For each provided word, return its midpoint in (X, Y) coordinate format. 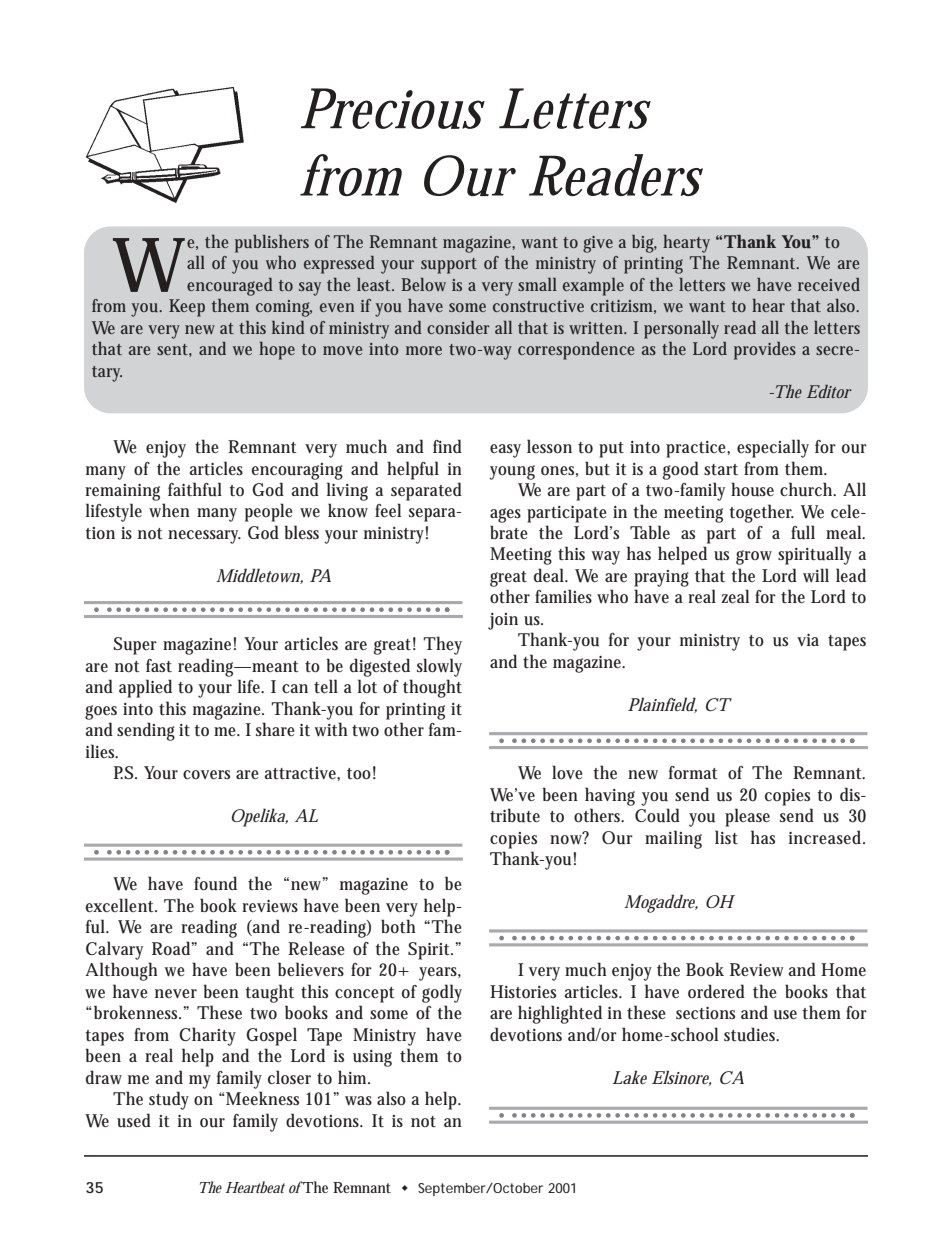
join (503, 621)
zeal (735, 596)
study (169, 1100)
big (644, 244)
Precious (393, 108)
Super (135, 646)
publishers (272, 244)
